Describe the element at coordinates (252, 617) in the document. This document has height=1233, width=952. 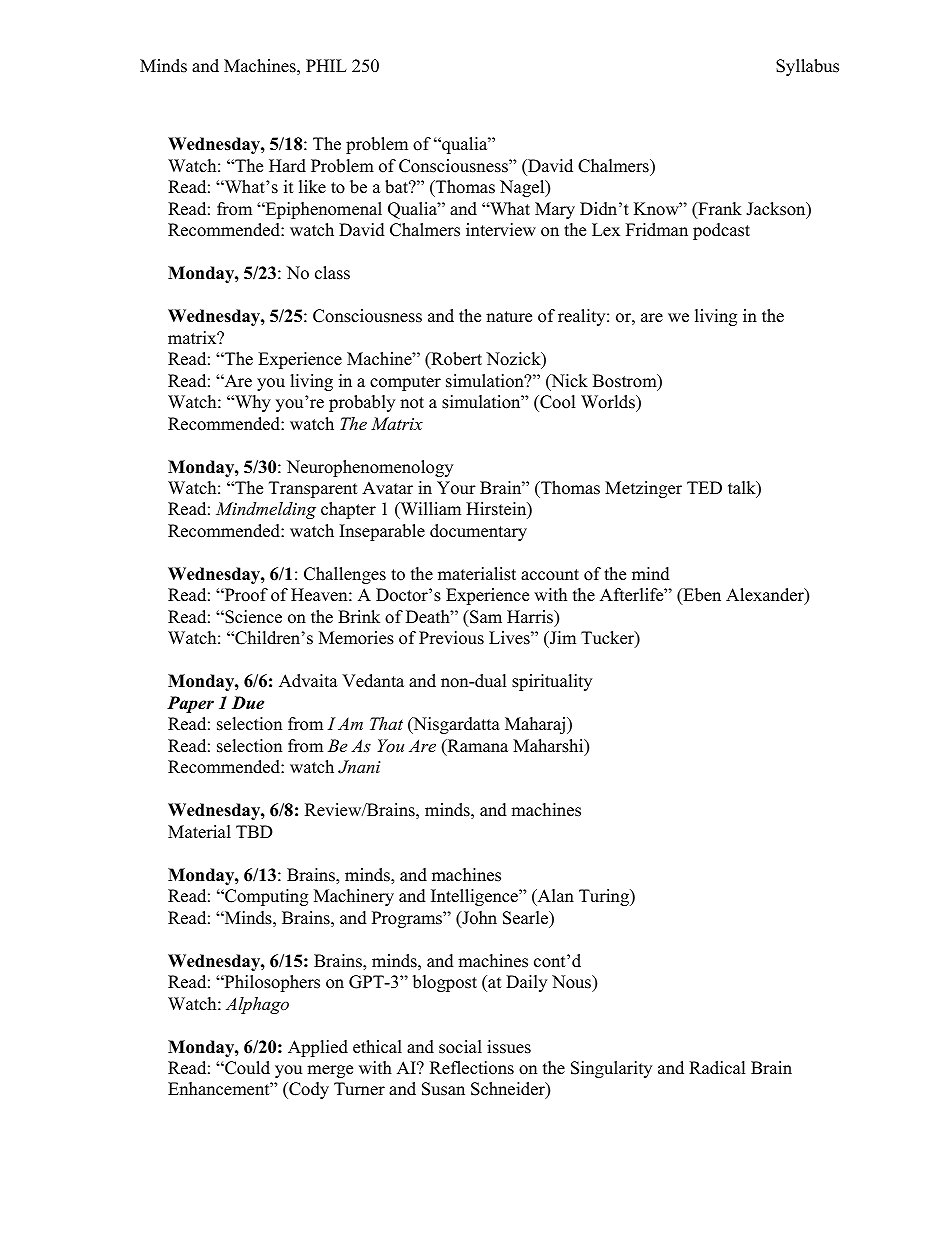
I see `Science` at that location.
